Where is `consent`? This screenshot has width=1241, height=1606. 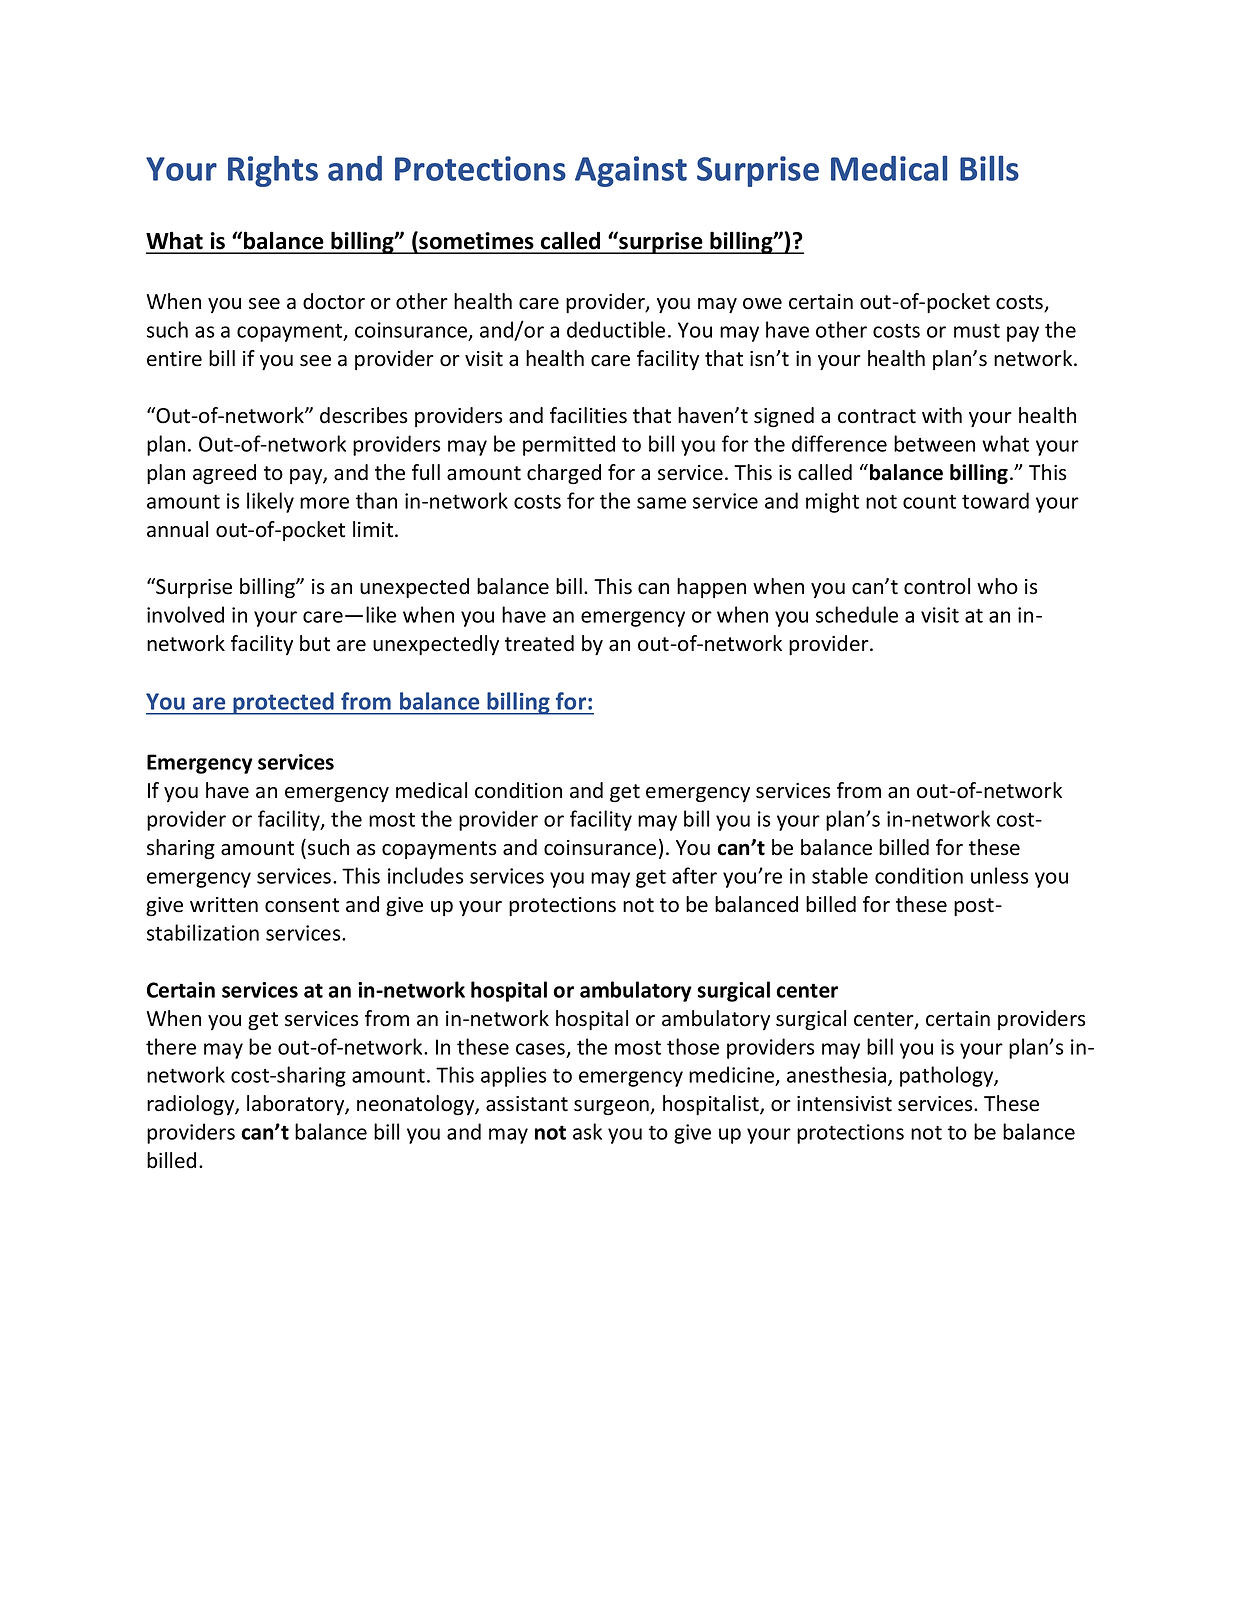 consent is located at coordinates (302, 905).
